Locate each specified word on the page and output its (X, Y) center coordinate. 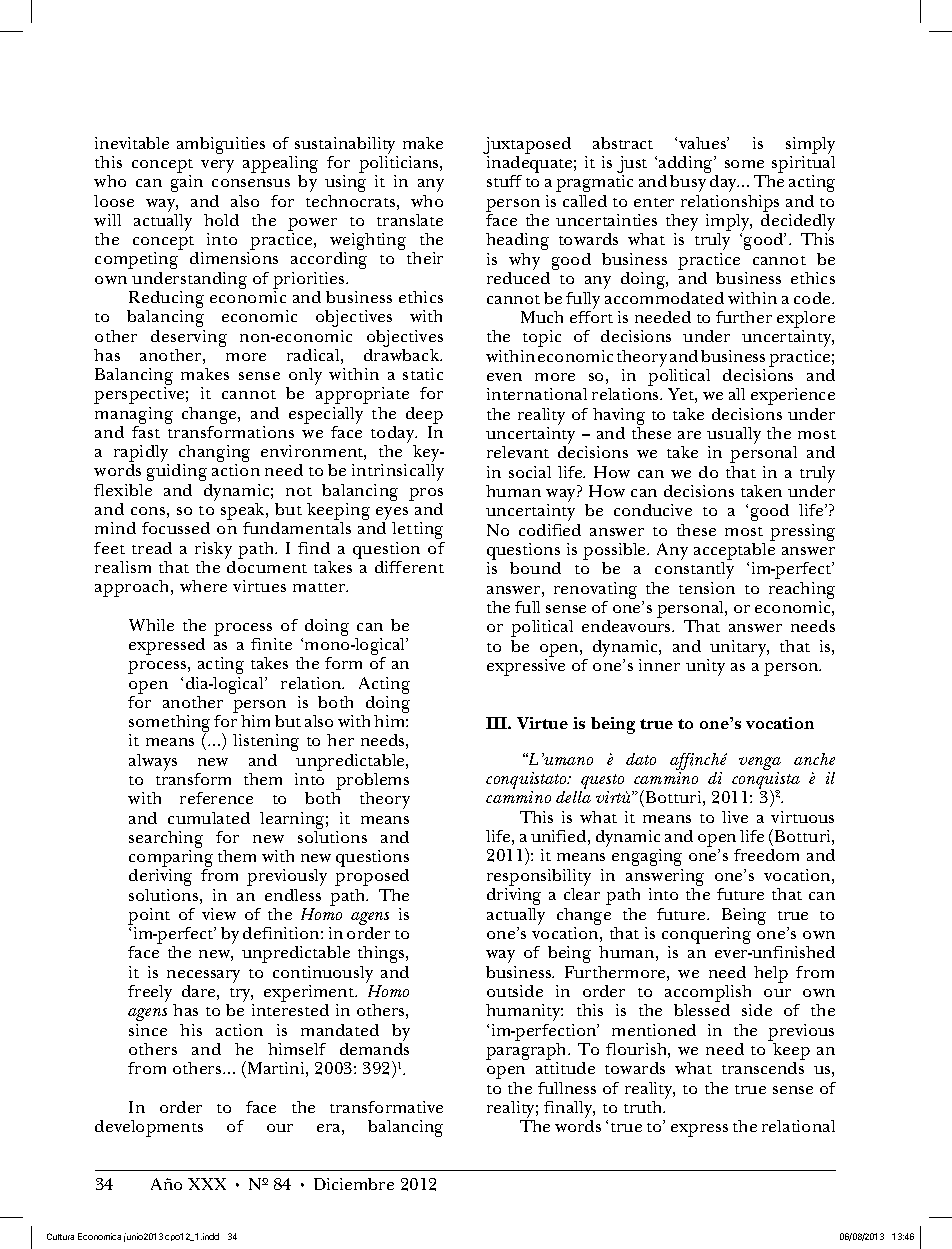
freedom (766, 855)
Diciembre (354, 1184)
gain (187, 183)
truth (644, 1107)
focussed (176, 528)
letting (417, 530)
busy (688, 183)
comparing (171, 860)
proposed (372, 877)
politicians (400, 166)
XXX (207, 1184)
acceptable (734, 553)
